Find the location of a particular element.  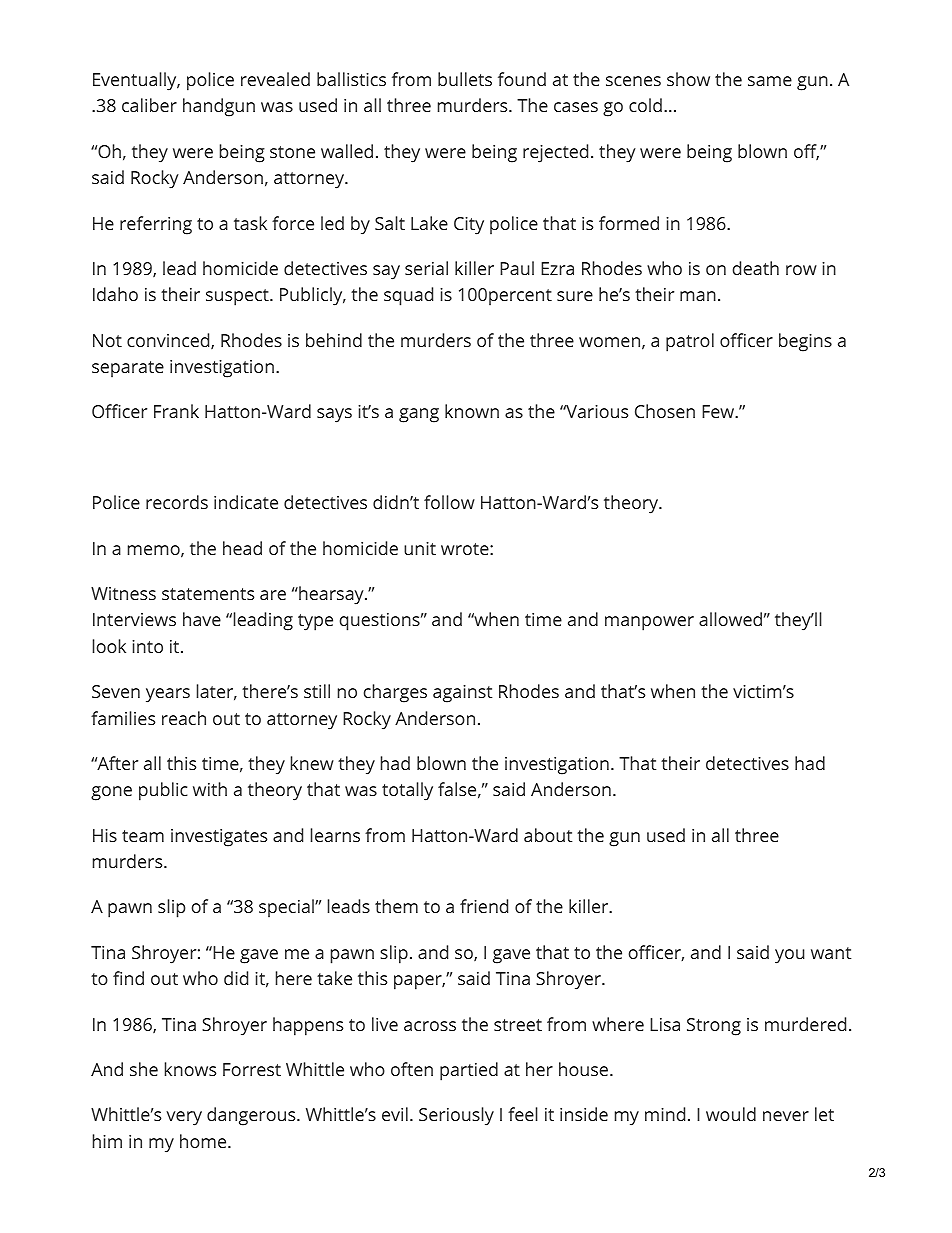

would is located at coordinates (731, 1114).
